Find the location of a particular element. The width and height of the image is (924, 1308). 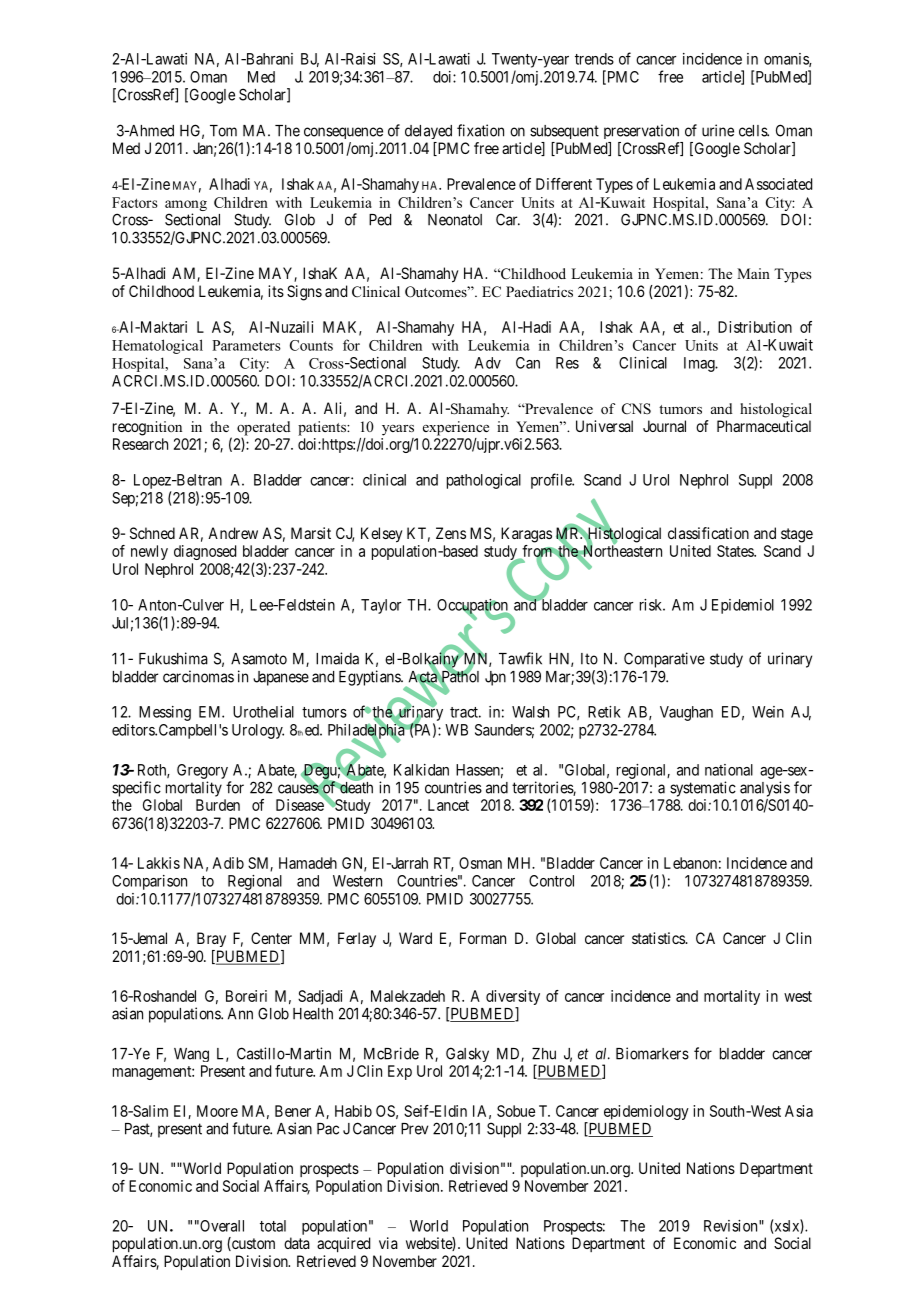

carcinomas is located at coordinates (198, 676).
